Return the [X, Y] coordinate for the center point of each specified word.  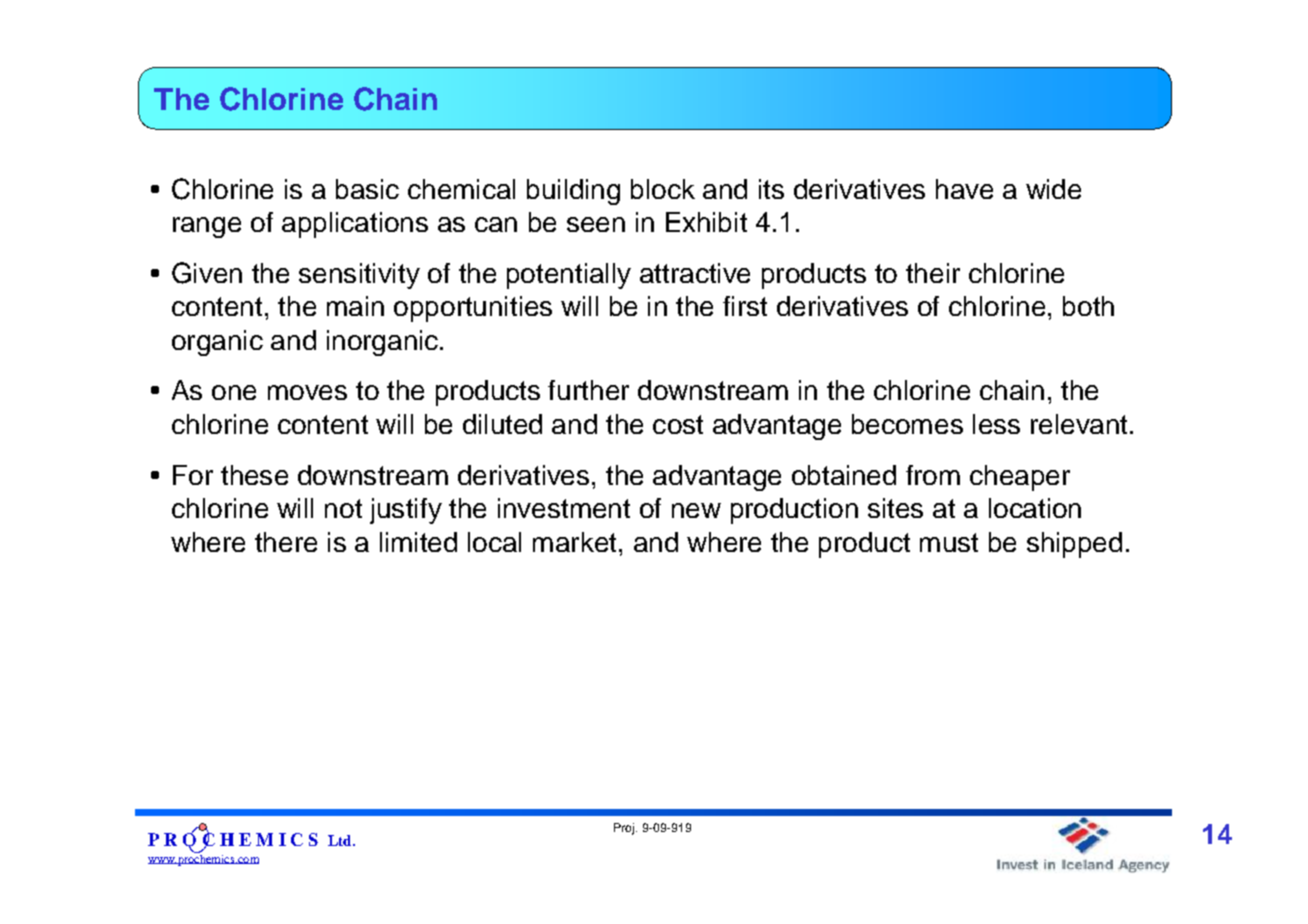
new [696, 510]
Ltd [341, 840]
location [1035, 508]
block [663, 189]
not [343, 508]
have [964, 189]
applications [355, 225]
